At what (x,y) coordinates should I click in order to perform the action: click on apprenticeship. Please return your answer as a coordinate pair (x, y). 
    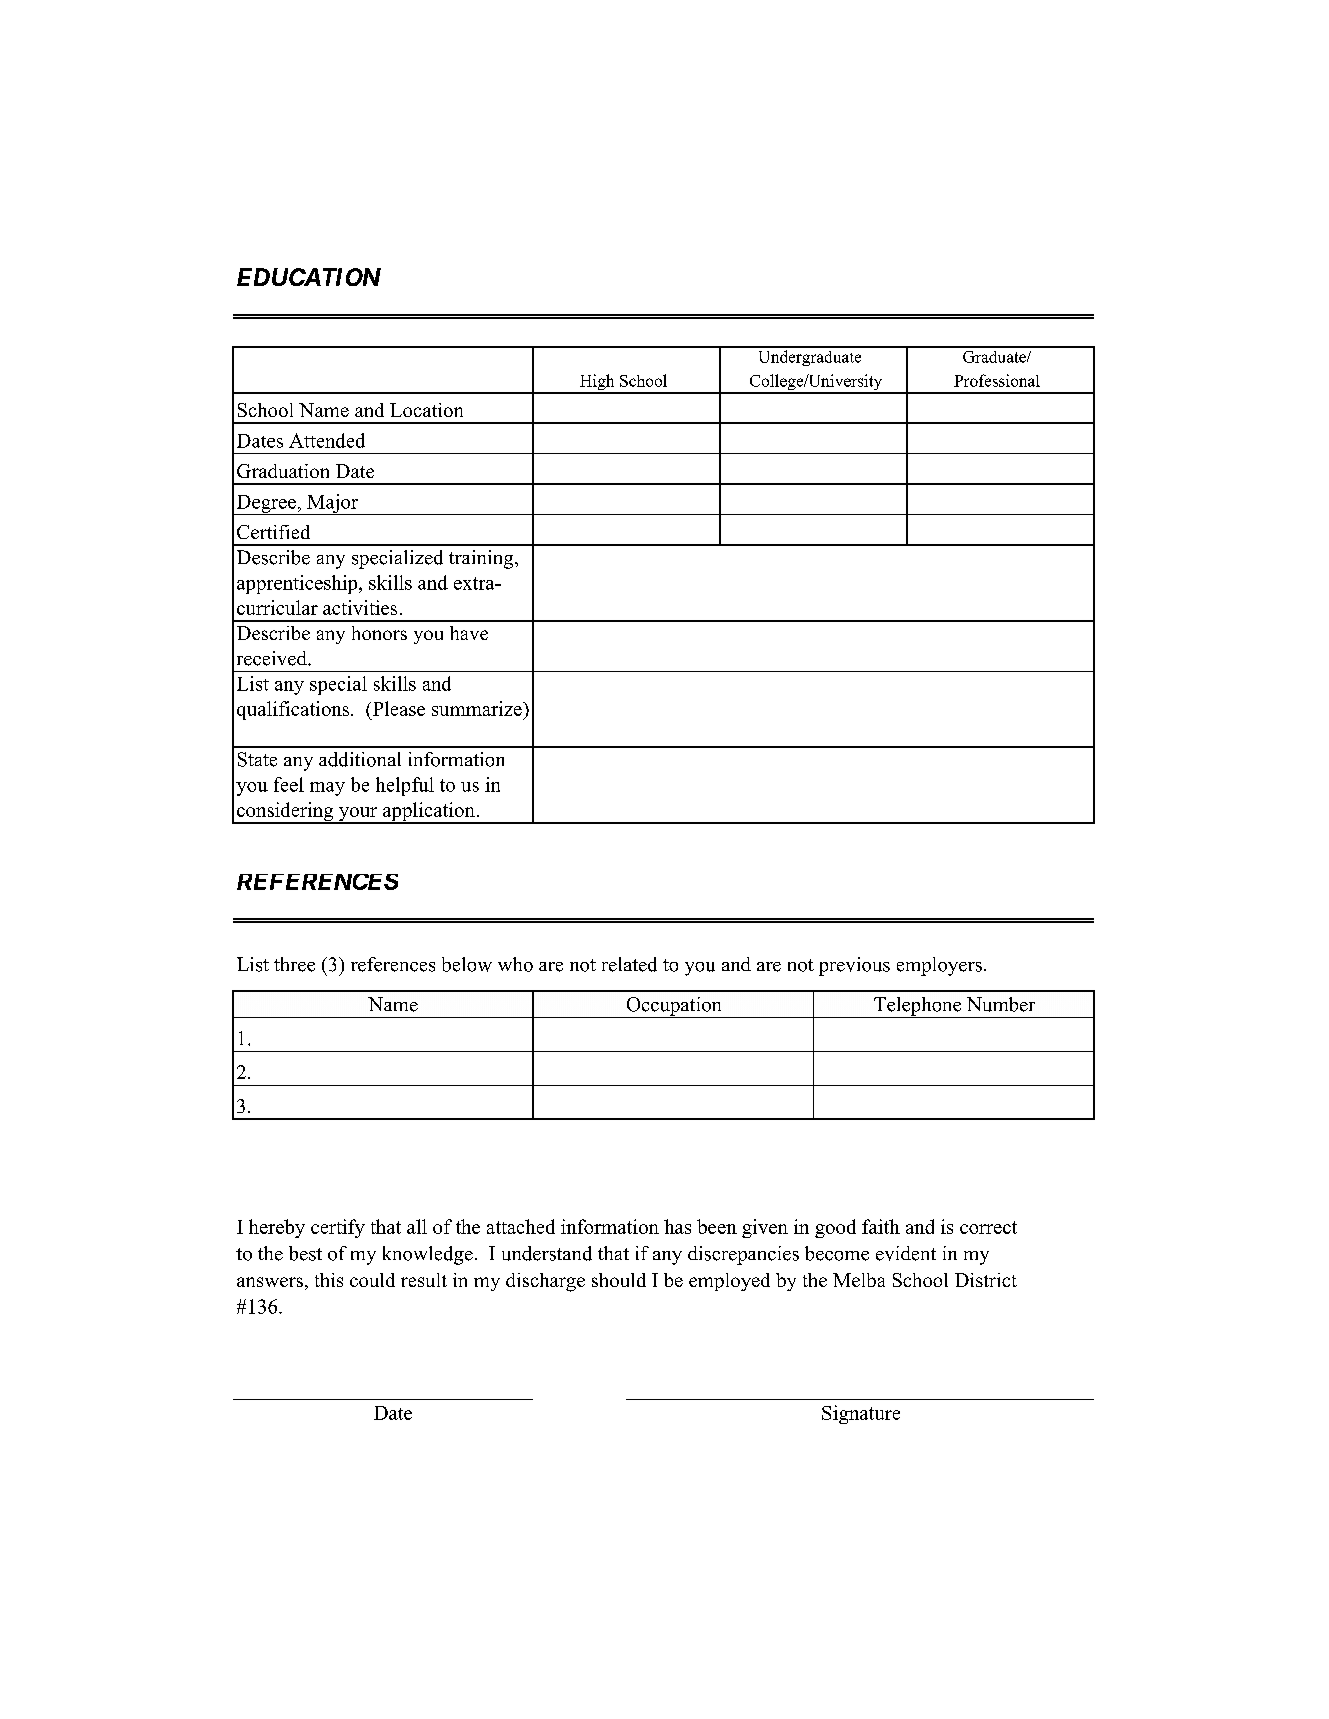
    Looking at the image, I should click on (298, 584).
